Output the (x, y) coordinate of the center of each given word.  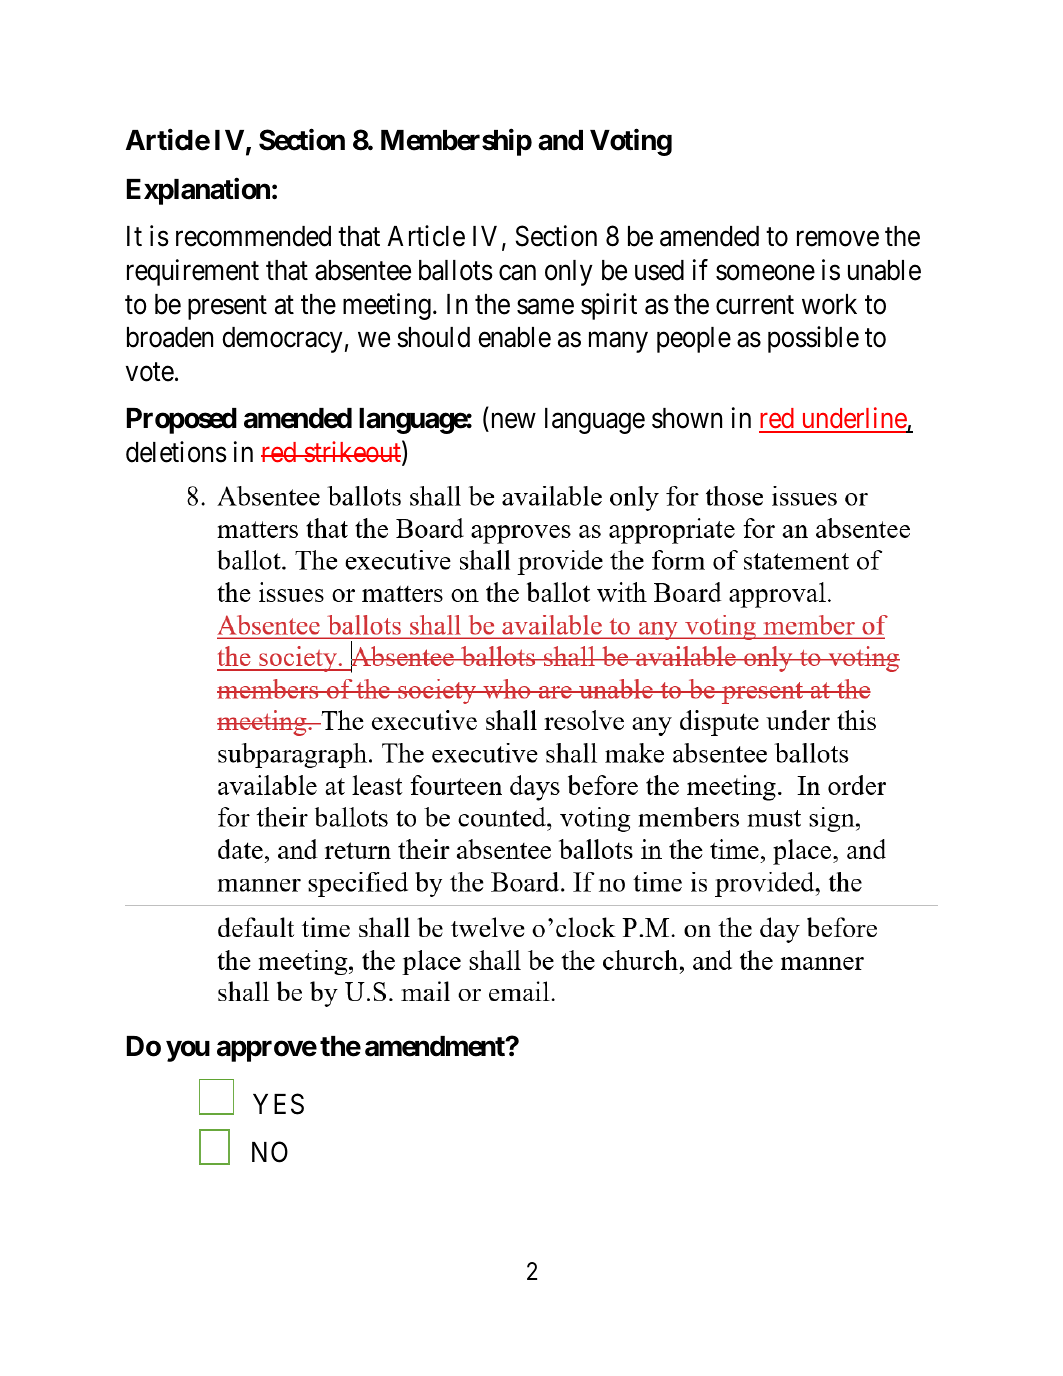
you (188, 1051)
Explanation (198, 191)
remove (838, 239)
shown (687, 418)
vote (150, 372)
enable (514, 337)
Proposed (182, 421)
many (618, 342)
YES (278, 1104)
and (560, 140)
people (694, 340)
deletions (176, 452)
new (514, 421)
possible (813, 339)
